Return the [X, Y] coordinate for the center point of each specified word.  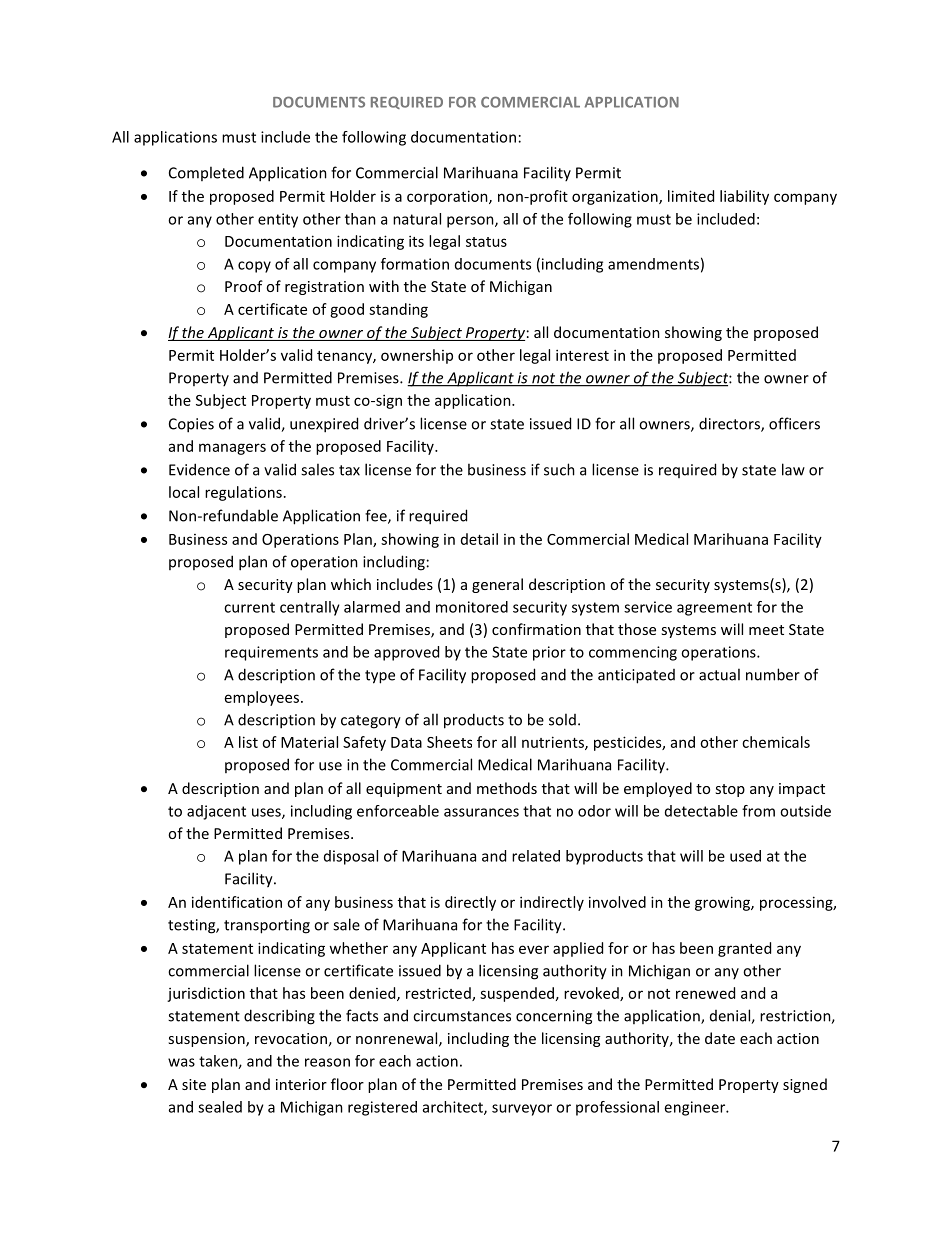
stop [730, 790]
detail [479, 539]
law [793, 469]
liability [744, 197]
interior [301, 1084]
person [471, 222]
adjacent [216, 812]
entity [278, 220]
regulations [243, 493]
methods [507, 788]
